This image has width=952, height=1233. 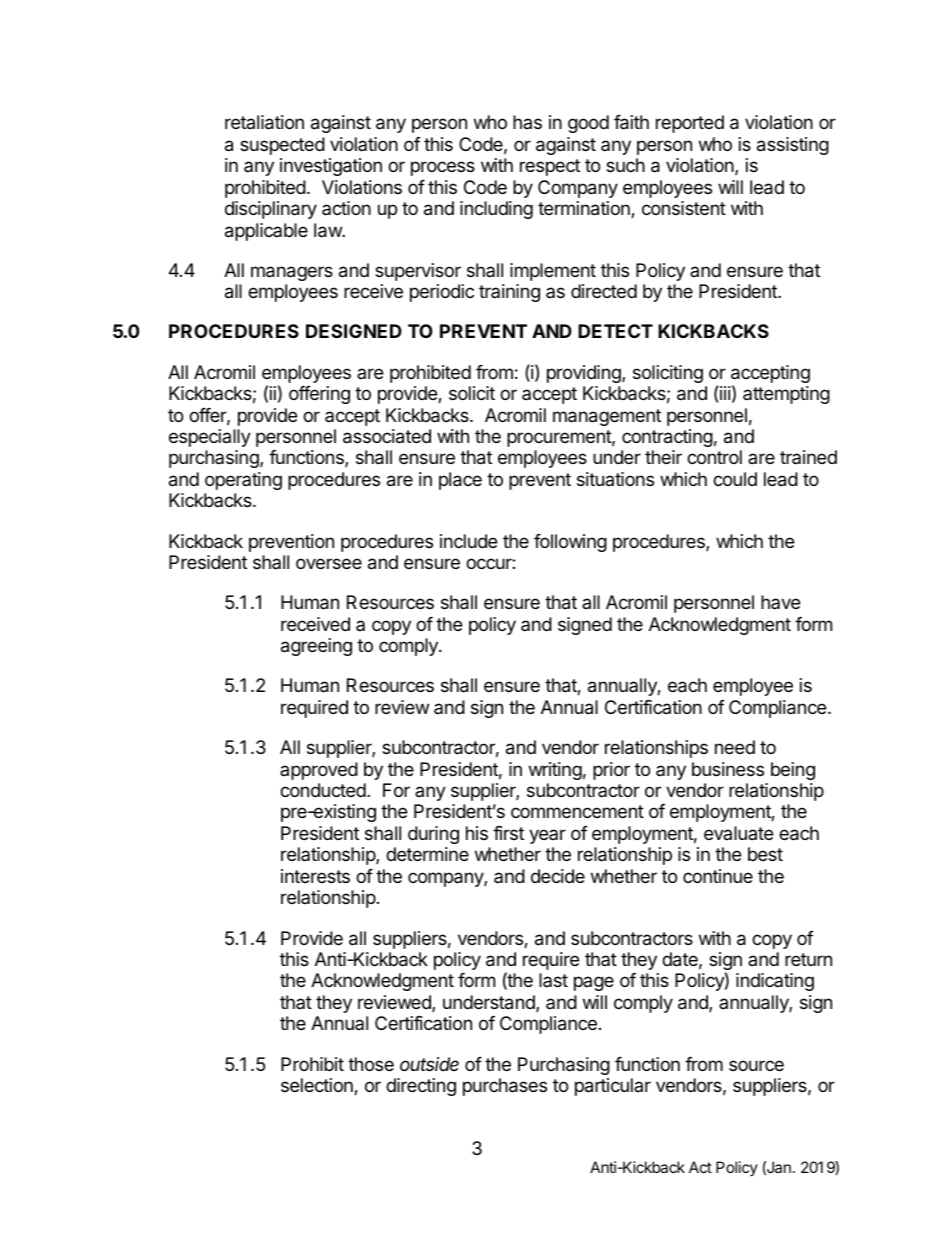 I want to click on purchases, so click(x=505, y=1087).
